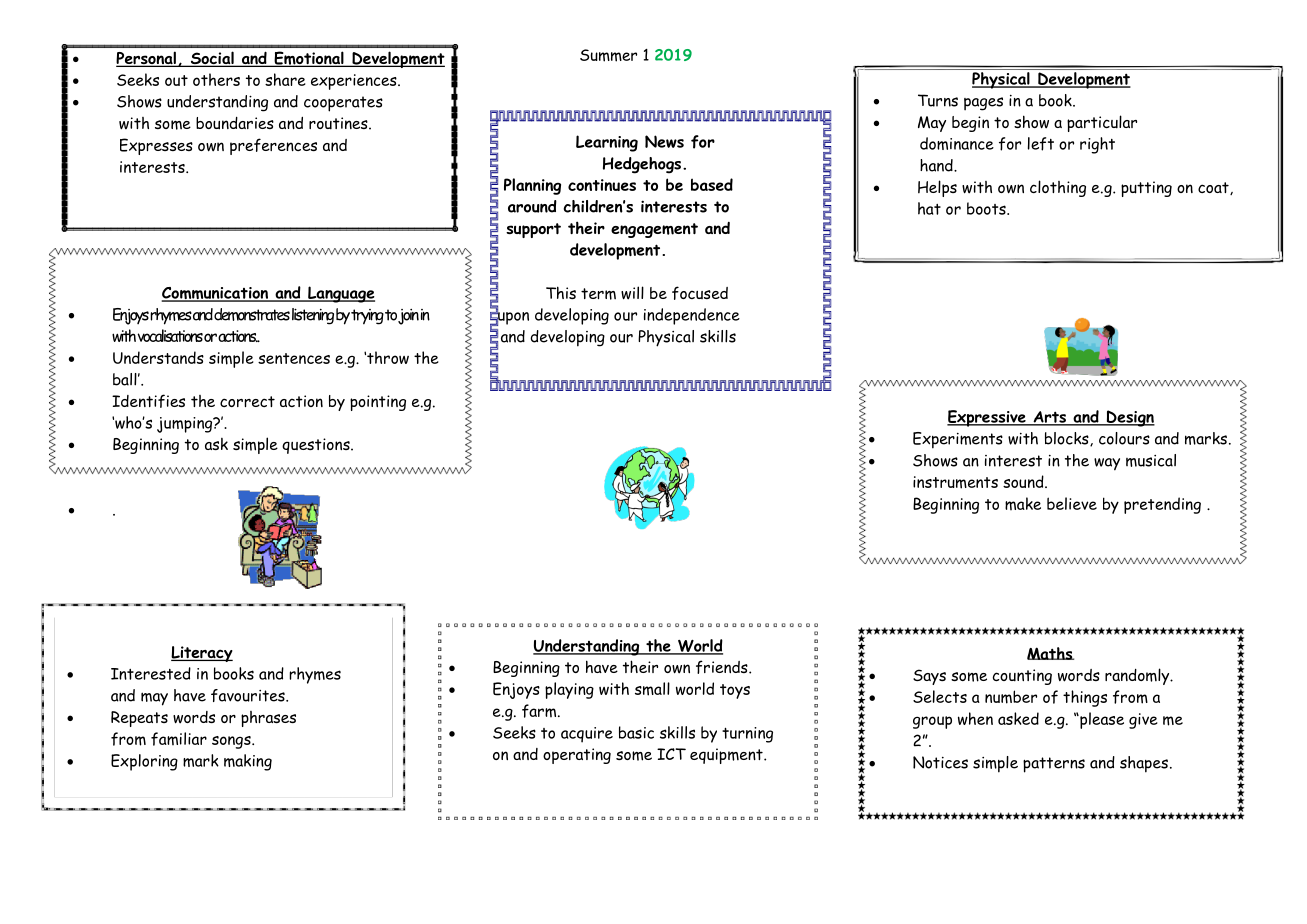 The height and width of the page is (924, 1307). What do you see at coordinates (216, 294) in the page?
I see `Communication` at bounding box center [216, 294].
